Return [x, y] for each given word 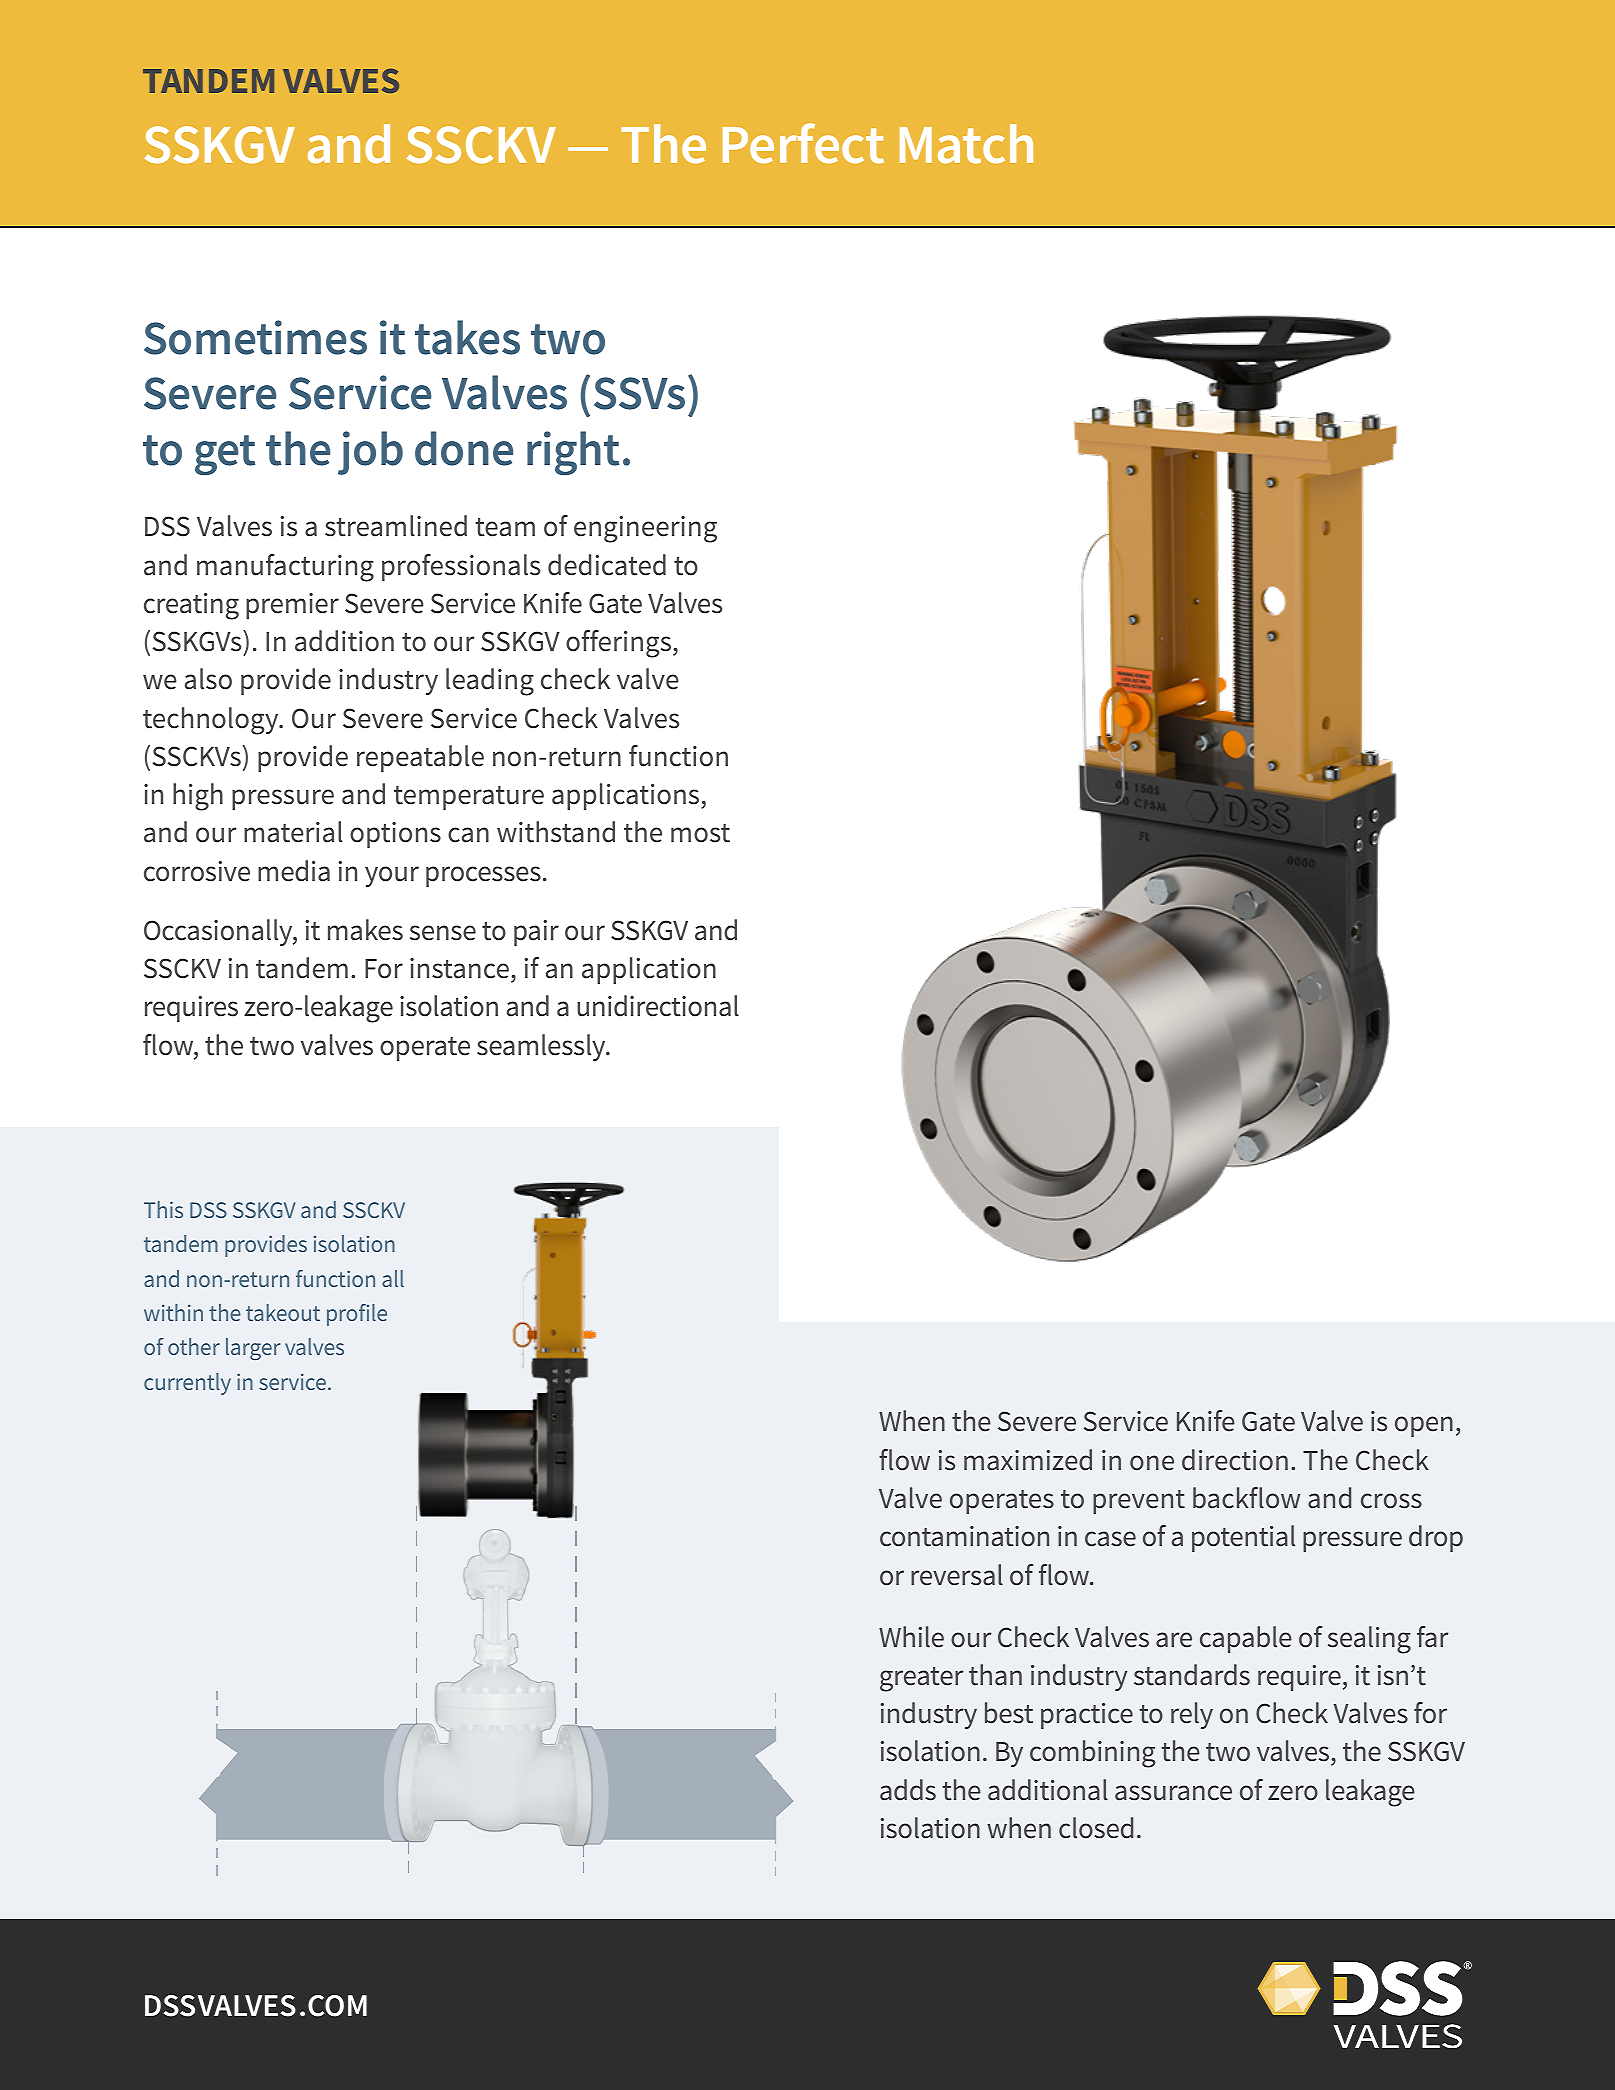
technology [212, 721]
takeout [283, 1312]
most [700, 833]
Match [966, 144]
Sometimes [255, 337]
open [1424, 1426]
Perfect [803, 143]
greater [921, 1679]
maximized [1028, 1460]
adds [908, 1790]
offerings [620, 644]
